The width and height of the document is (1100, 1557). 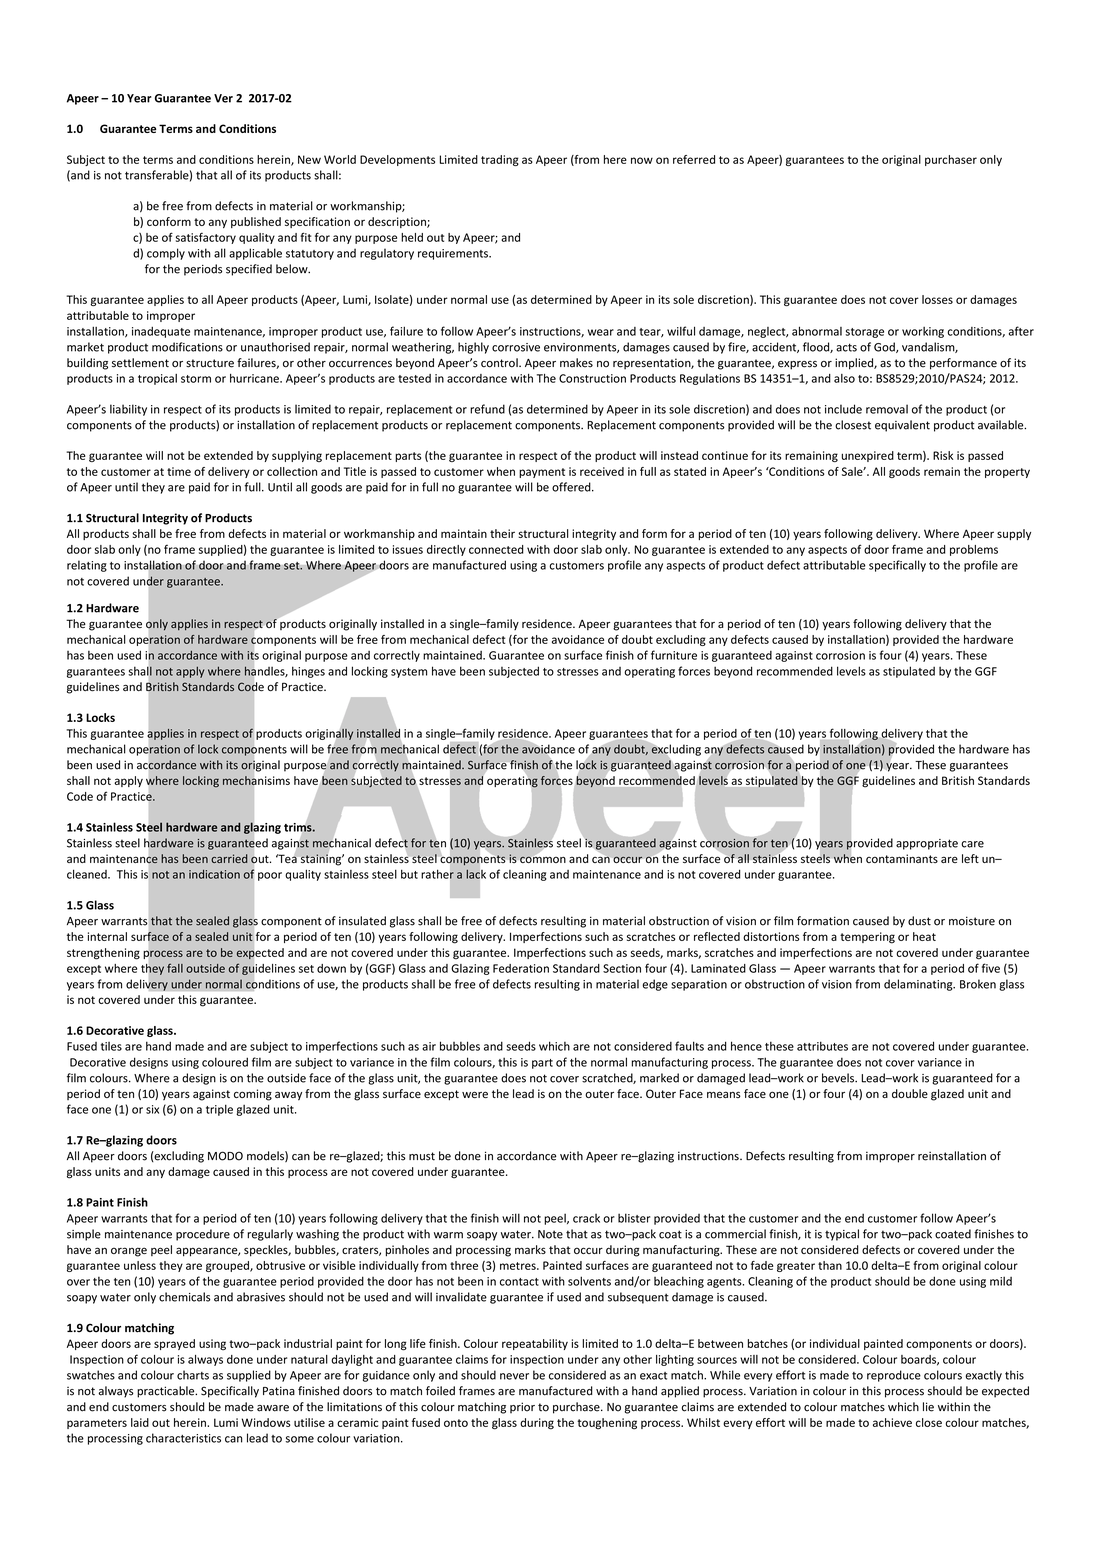 What do you see at coordinates (927, 844) in the document?
I see `appropriate` at bounding box center [927, 844].
